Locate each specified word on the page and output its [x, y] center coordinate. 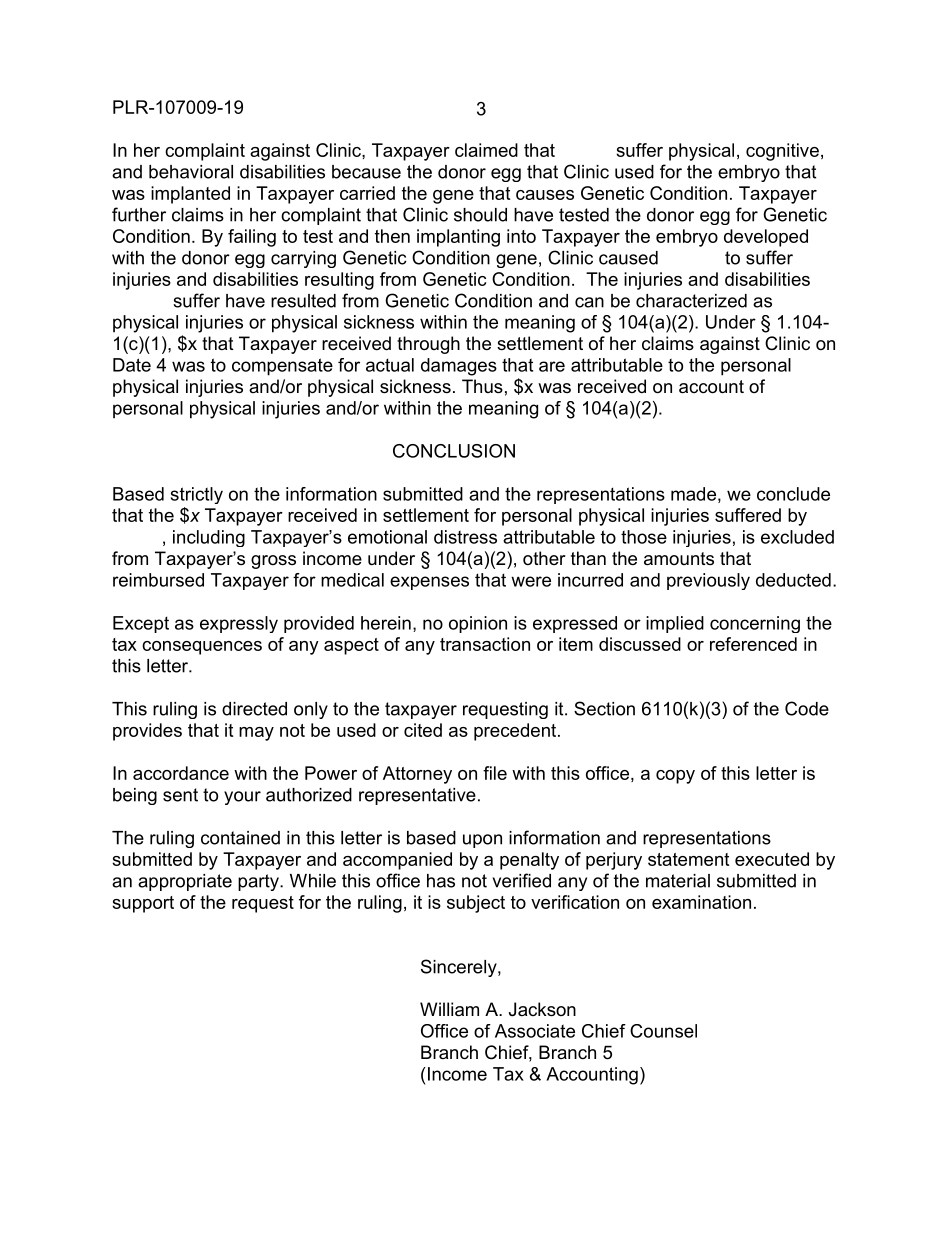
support [143, 904]
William [449, 1009]
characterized [691, 301]
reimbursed [158, 580]
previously [708, 581]
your [242, 798]
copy [675, 777]
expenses [429, 583]
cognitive [782, 152]
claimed [486, 150]
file [495, 773]
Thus [482, 386]
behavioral [191, 172]
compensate [282, 367]
